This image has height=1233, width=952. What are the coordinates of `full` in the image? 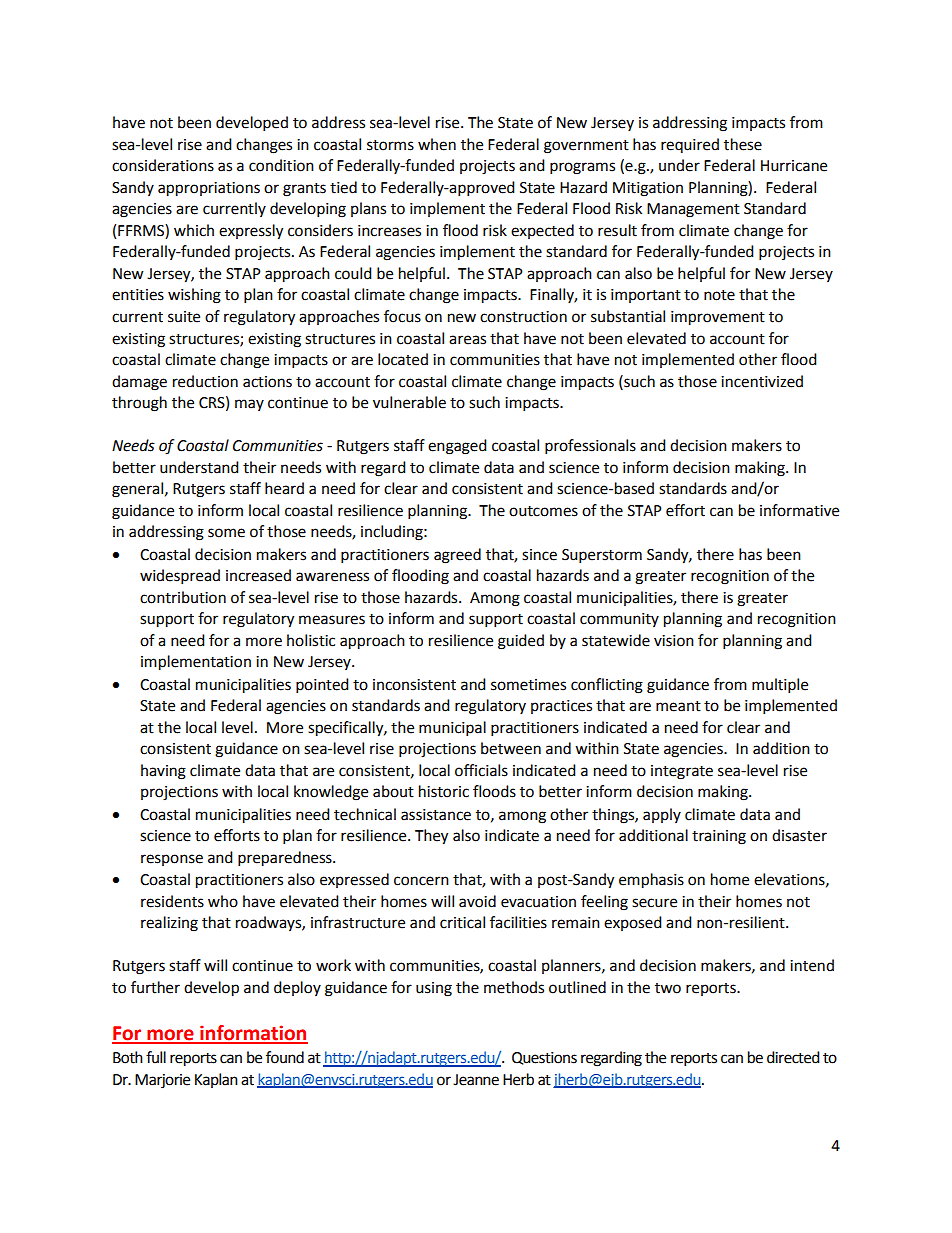 It's located at (156, 1057).
